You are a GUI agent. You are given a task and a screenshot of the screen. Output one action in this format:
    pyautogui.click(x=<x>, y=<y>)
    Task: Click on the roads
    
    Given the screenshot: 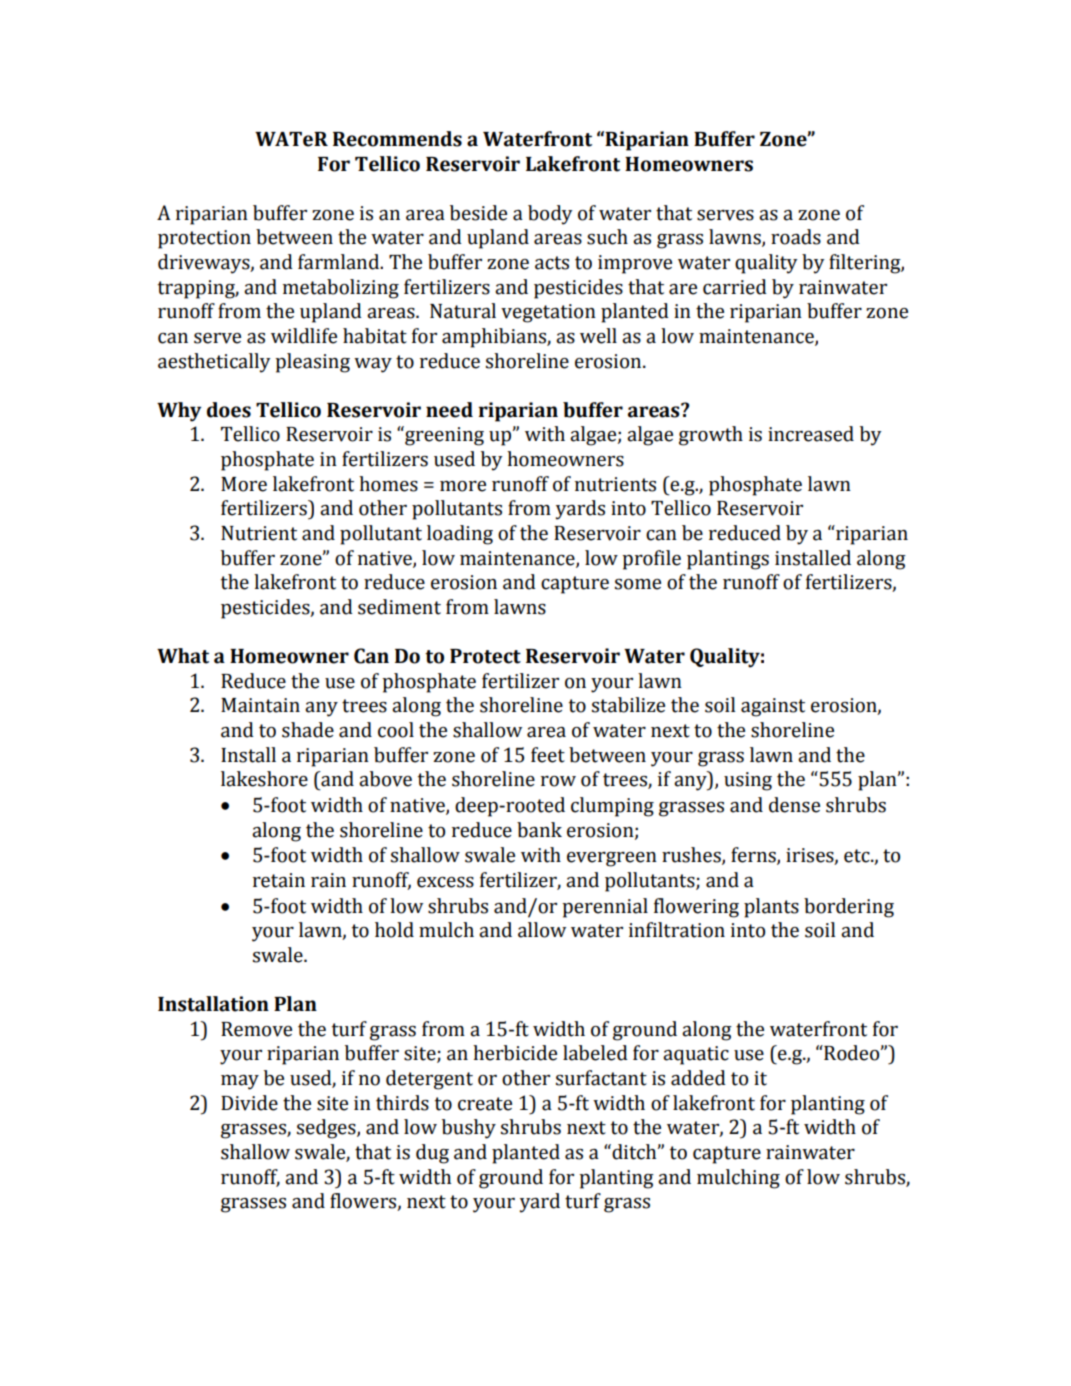 What is the action you would take?
    pyautogui.click(x=796, y=237)
